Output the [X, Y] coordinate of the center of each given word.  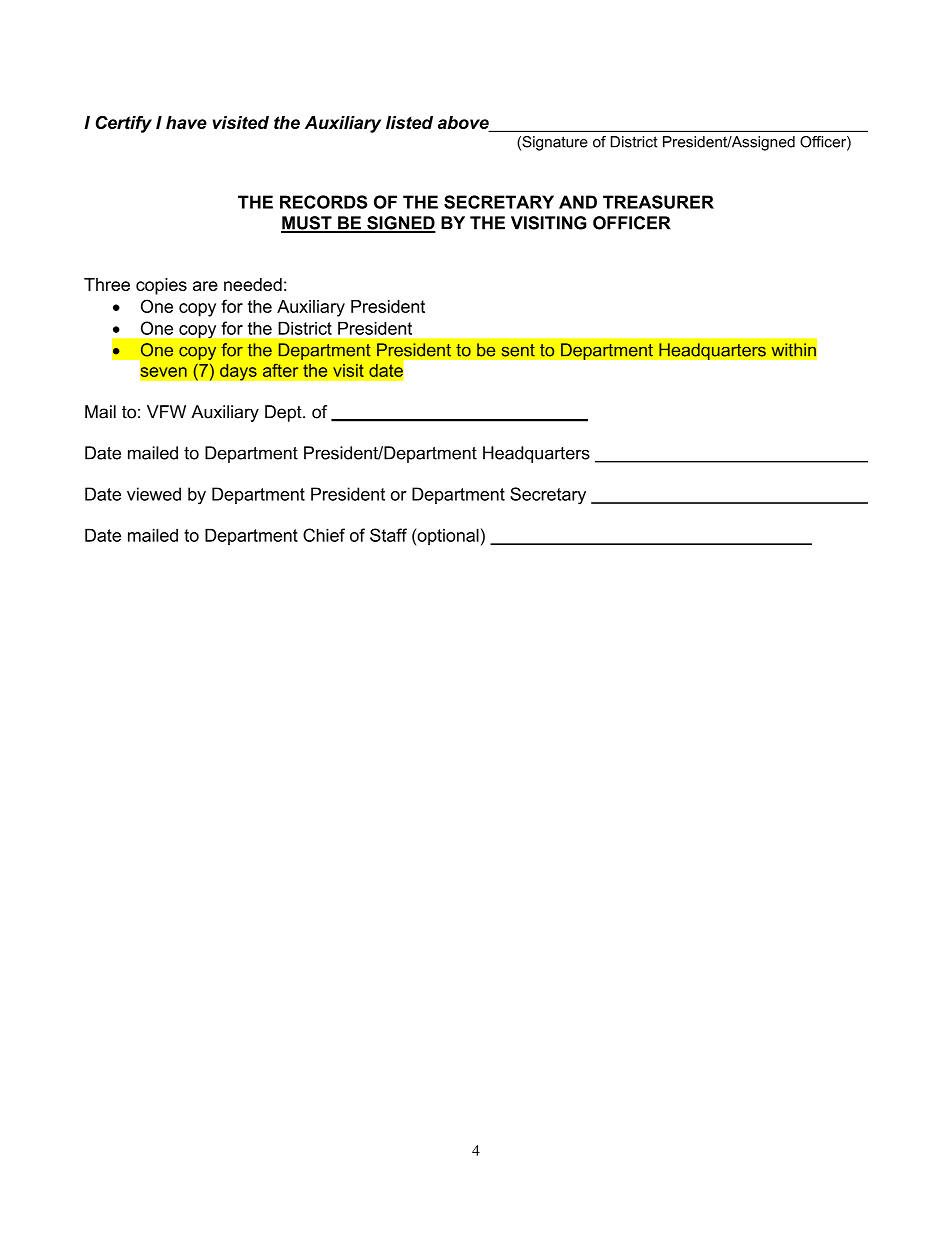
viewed [154, 494]
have [186, 122]
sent [518, 350]
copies [161, 286]
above [464, 124]
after [280, 370]
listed [409, 122]
